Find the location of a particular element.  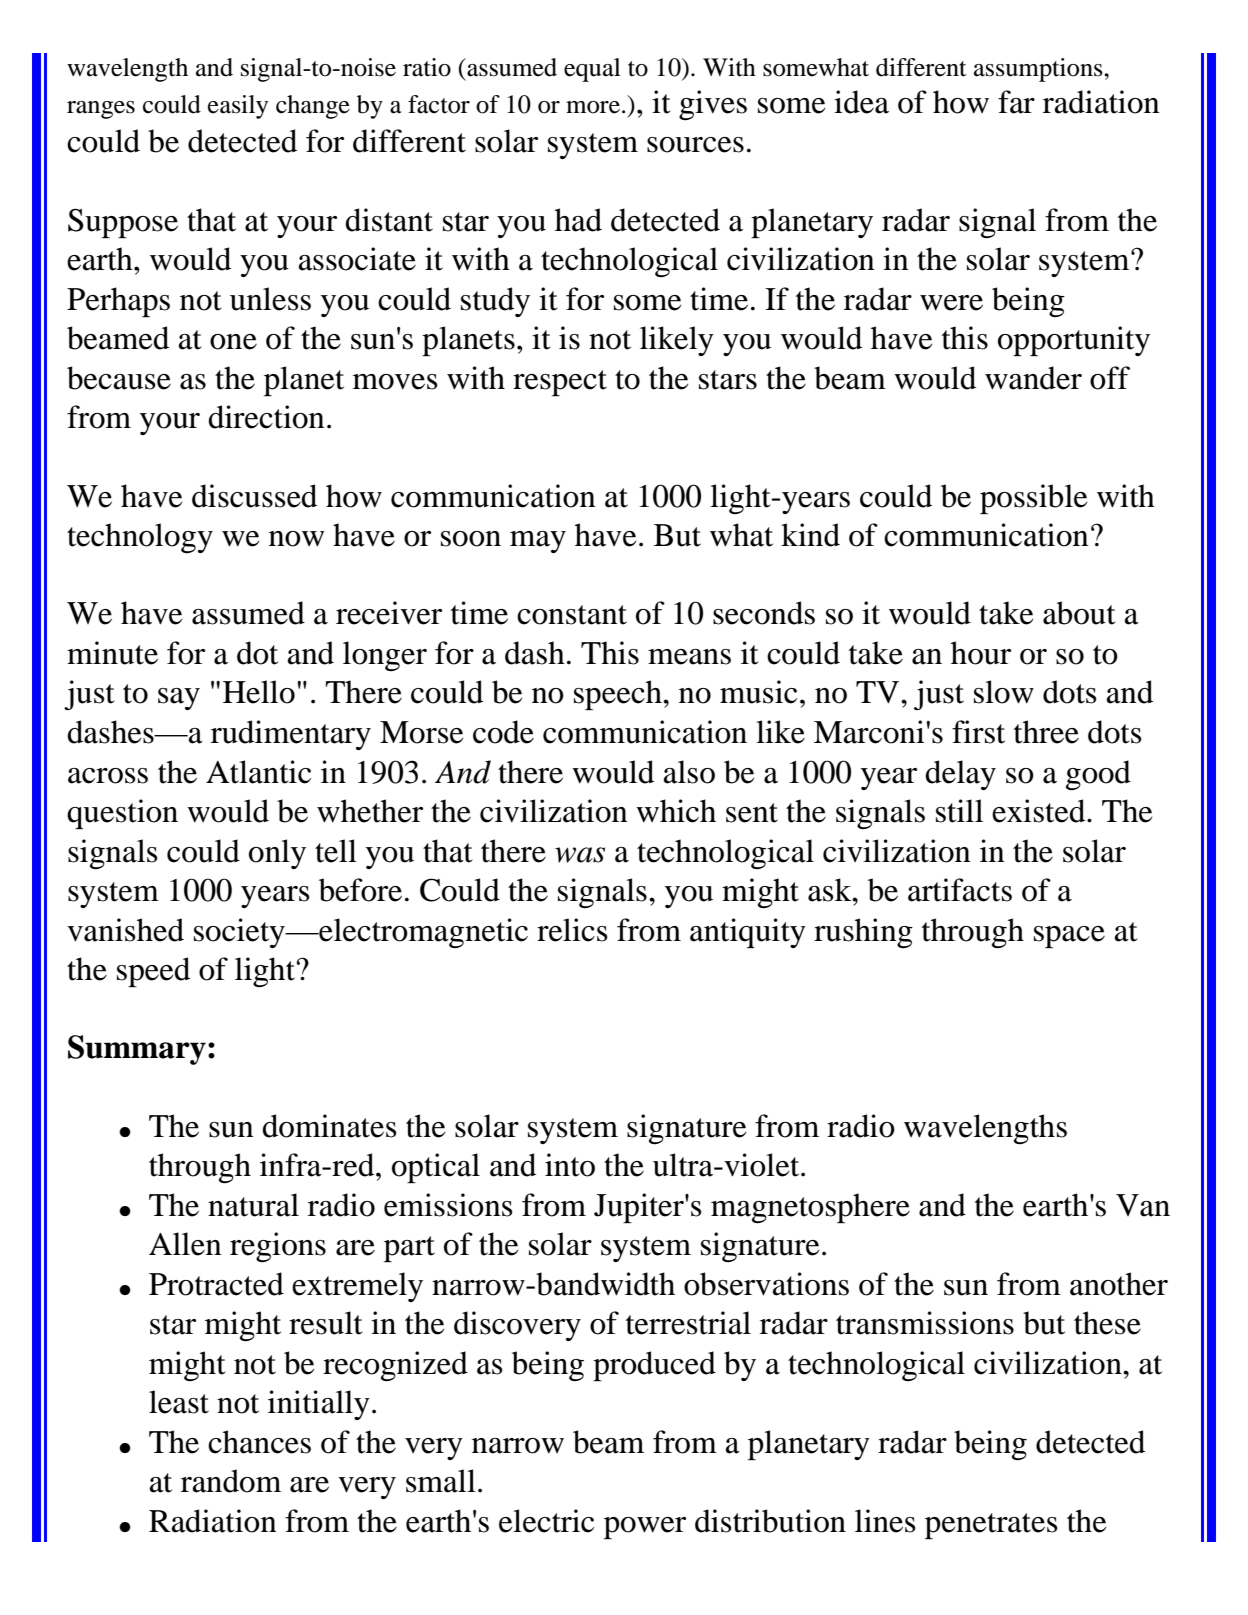

random is located at coordinates (231, 1481).
